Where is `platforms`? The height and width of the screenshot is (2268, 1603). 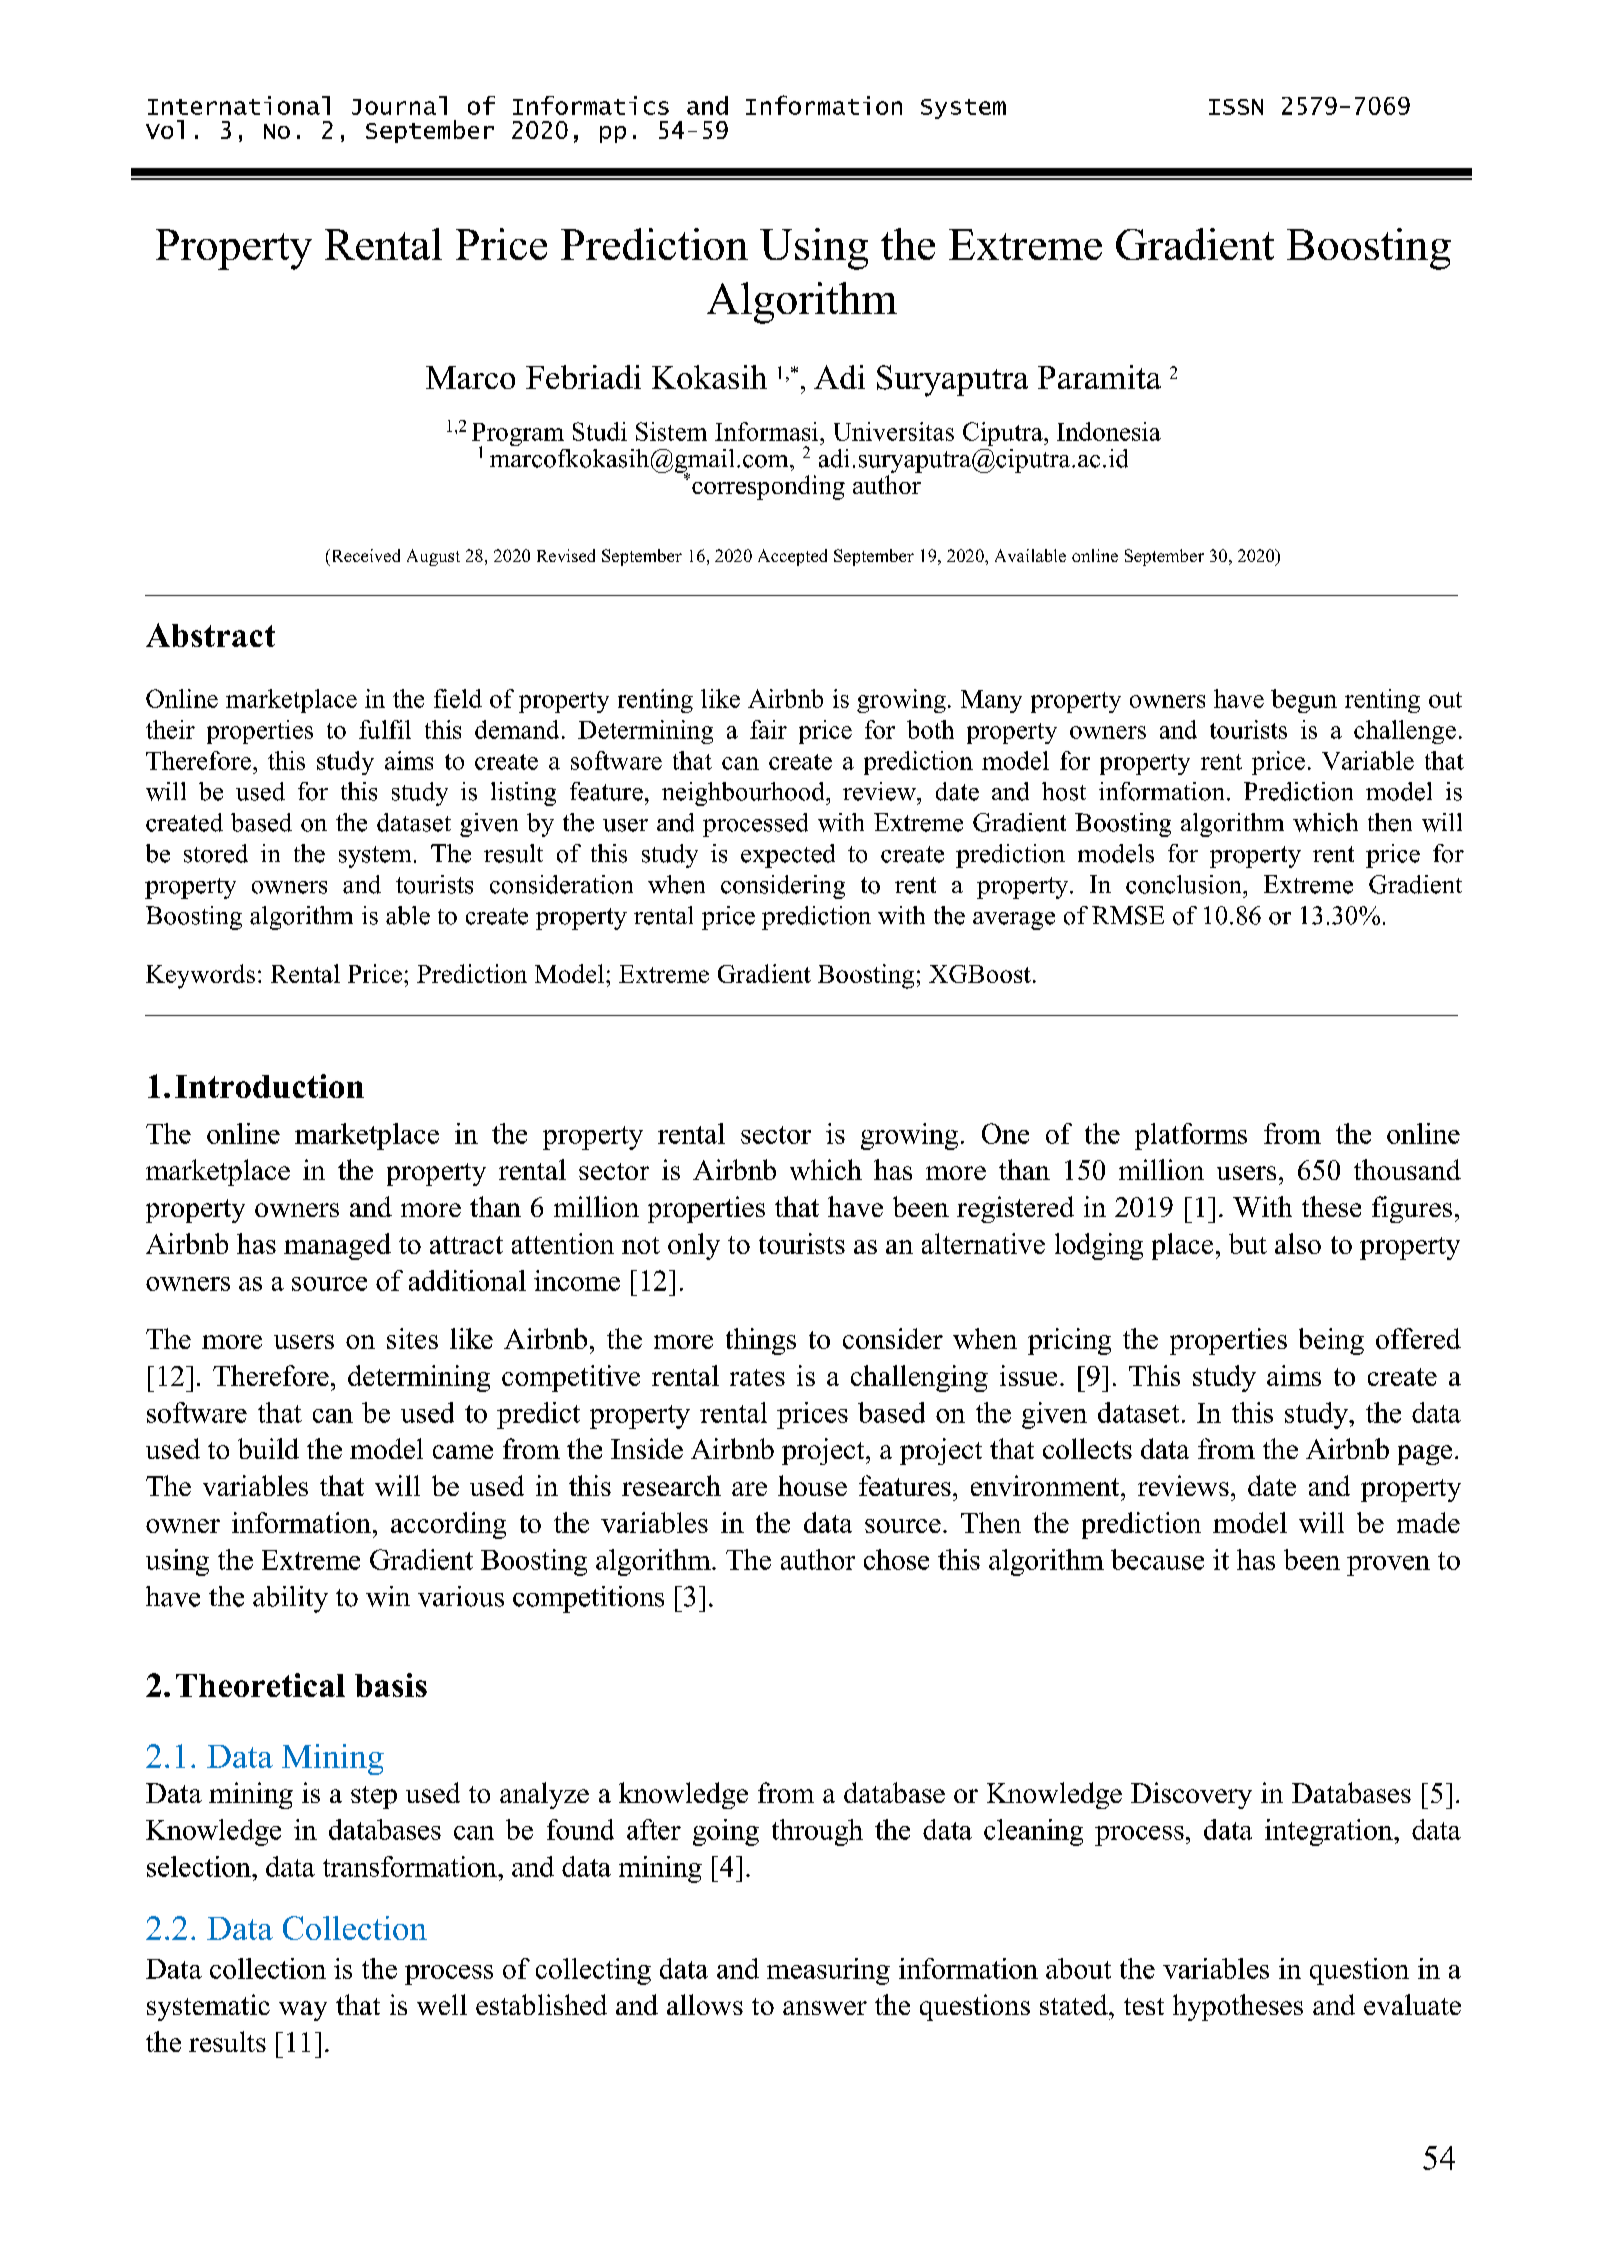 platforms is located at coordinates (1191, 1136).
